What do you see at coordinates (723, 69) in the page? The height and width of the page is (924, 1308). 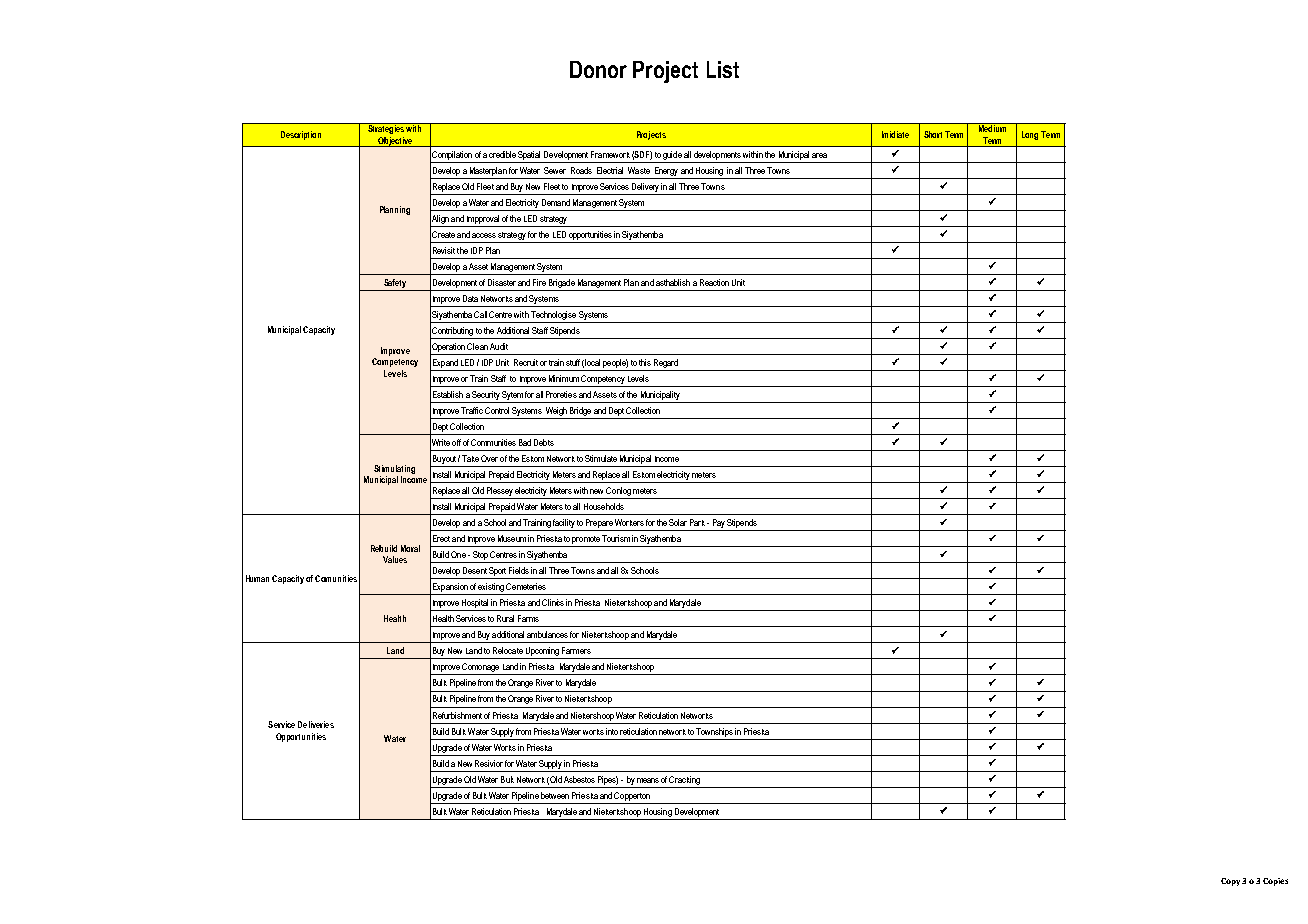 I see `List` at bounding box center [723, 69].
